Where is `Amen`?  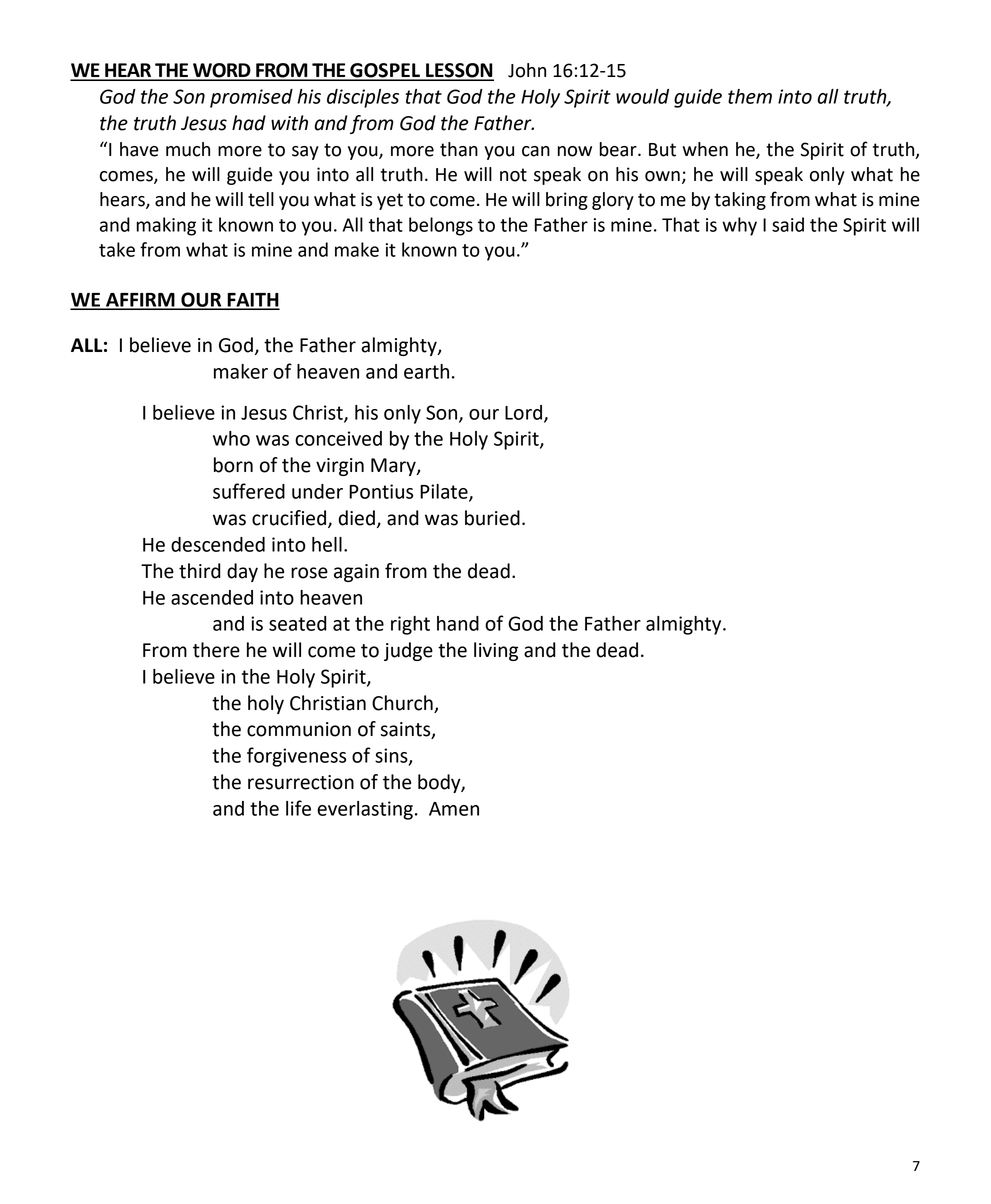
Amen is located at coordinates (454, 809).
